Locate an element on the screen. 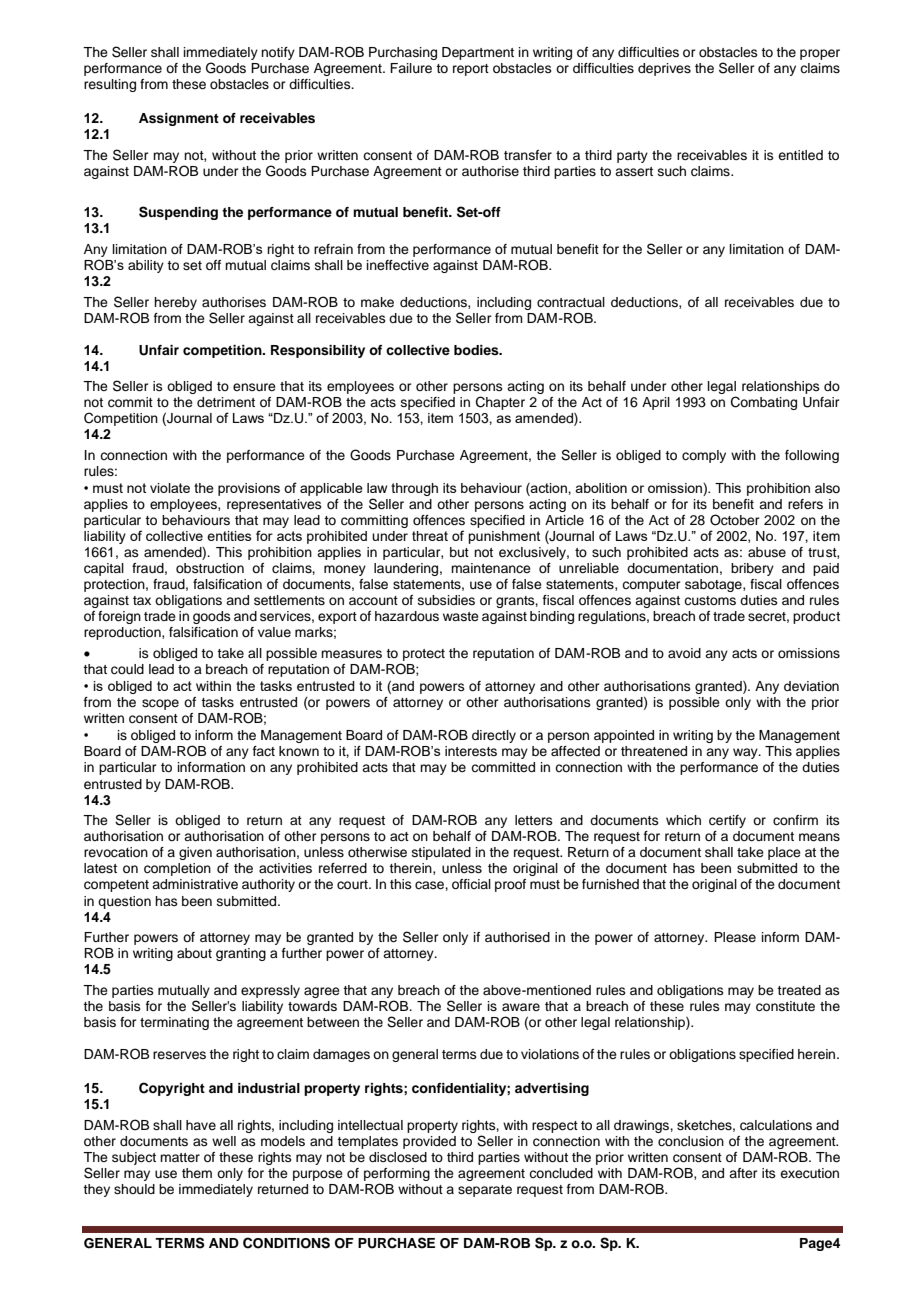 Image resolution: width=924 pixels, height=1308 pixels. given is located at coordinates (195, 853).
